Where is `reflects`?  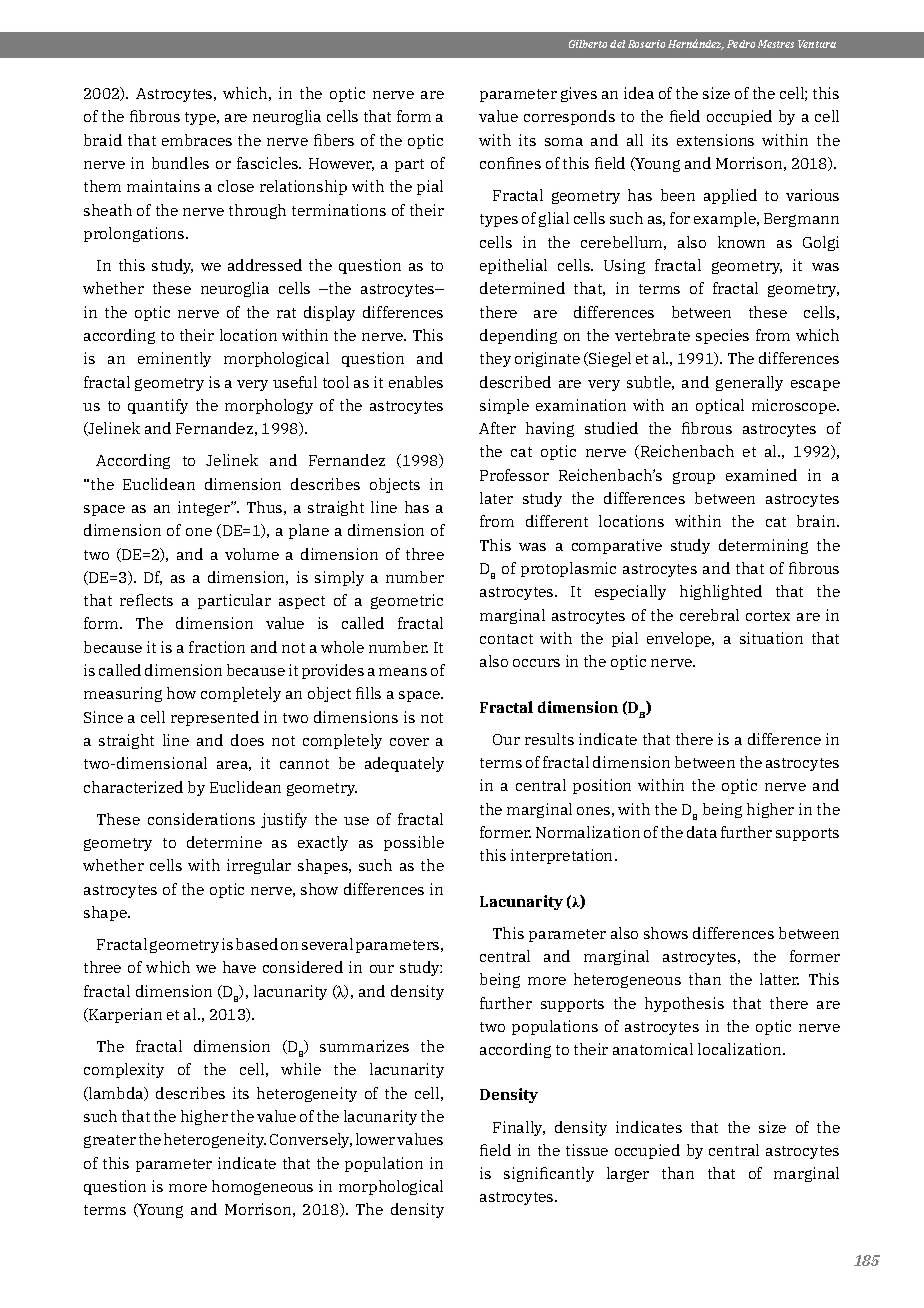
reflects is located at coordinates (146, 600).
